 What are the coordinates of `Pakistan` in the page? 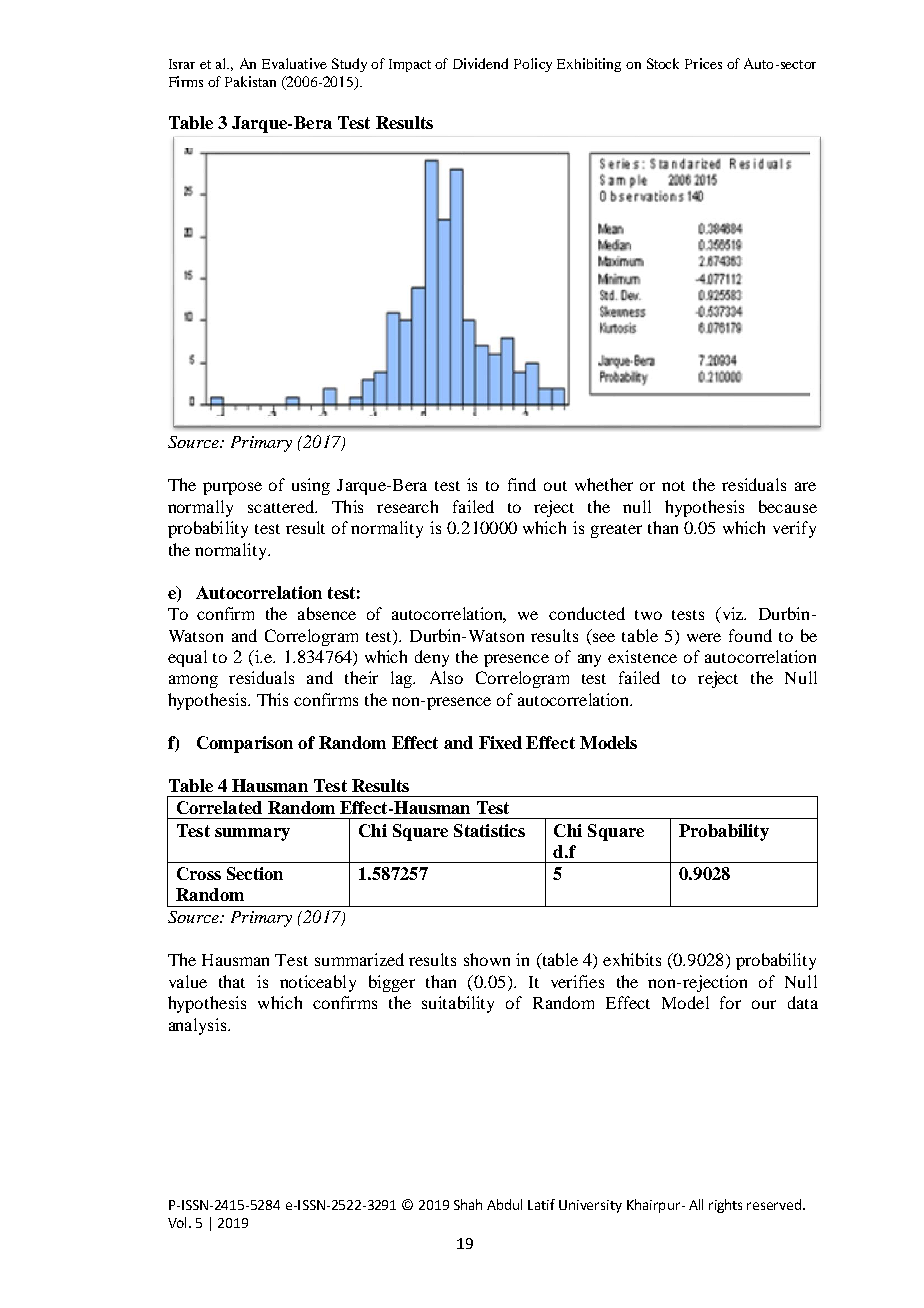 It's located at (250, 81).
